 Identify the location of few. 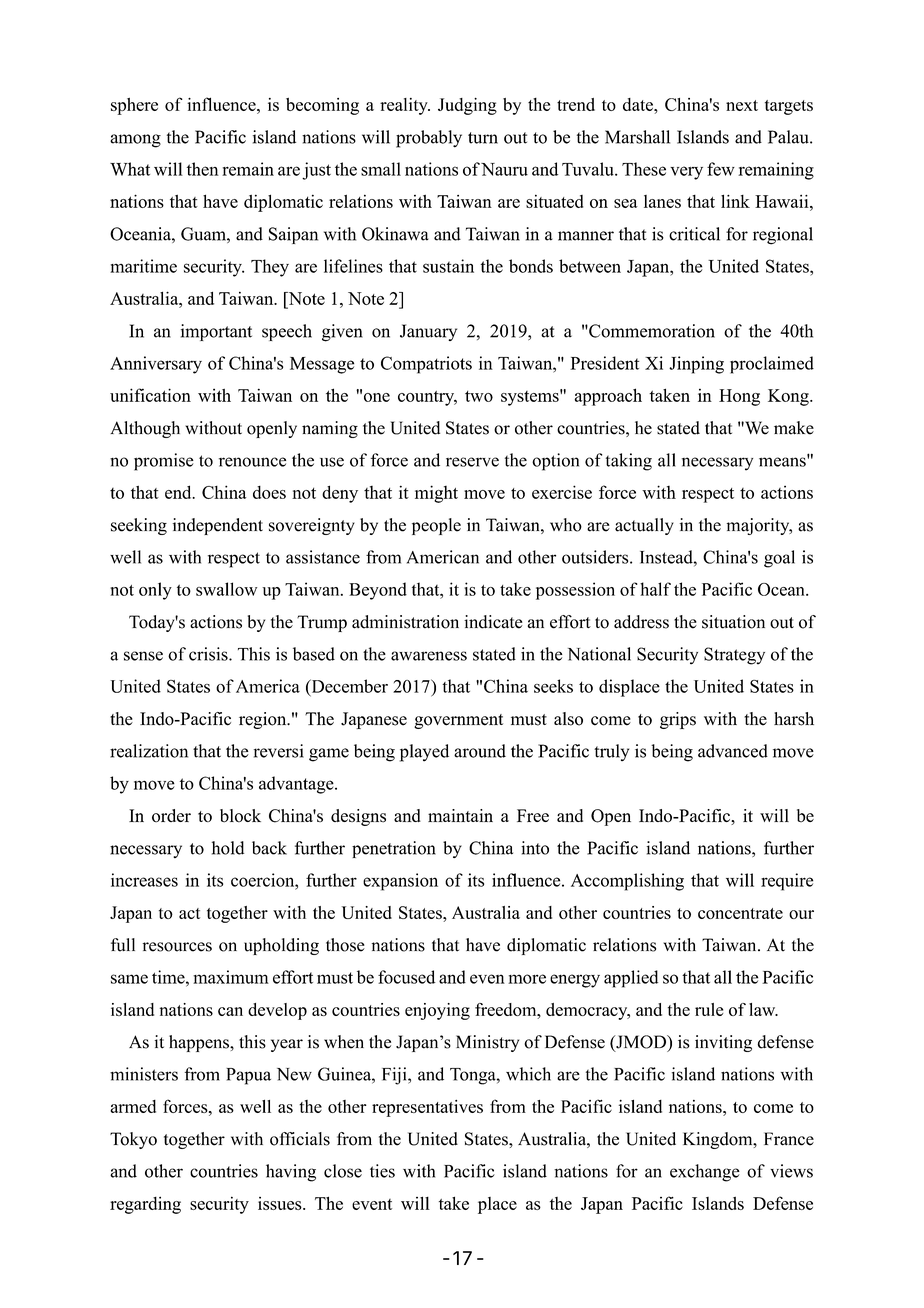
(721, 169).
